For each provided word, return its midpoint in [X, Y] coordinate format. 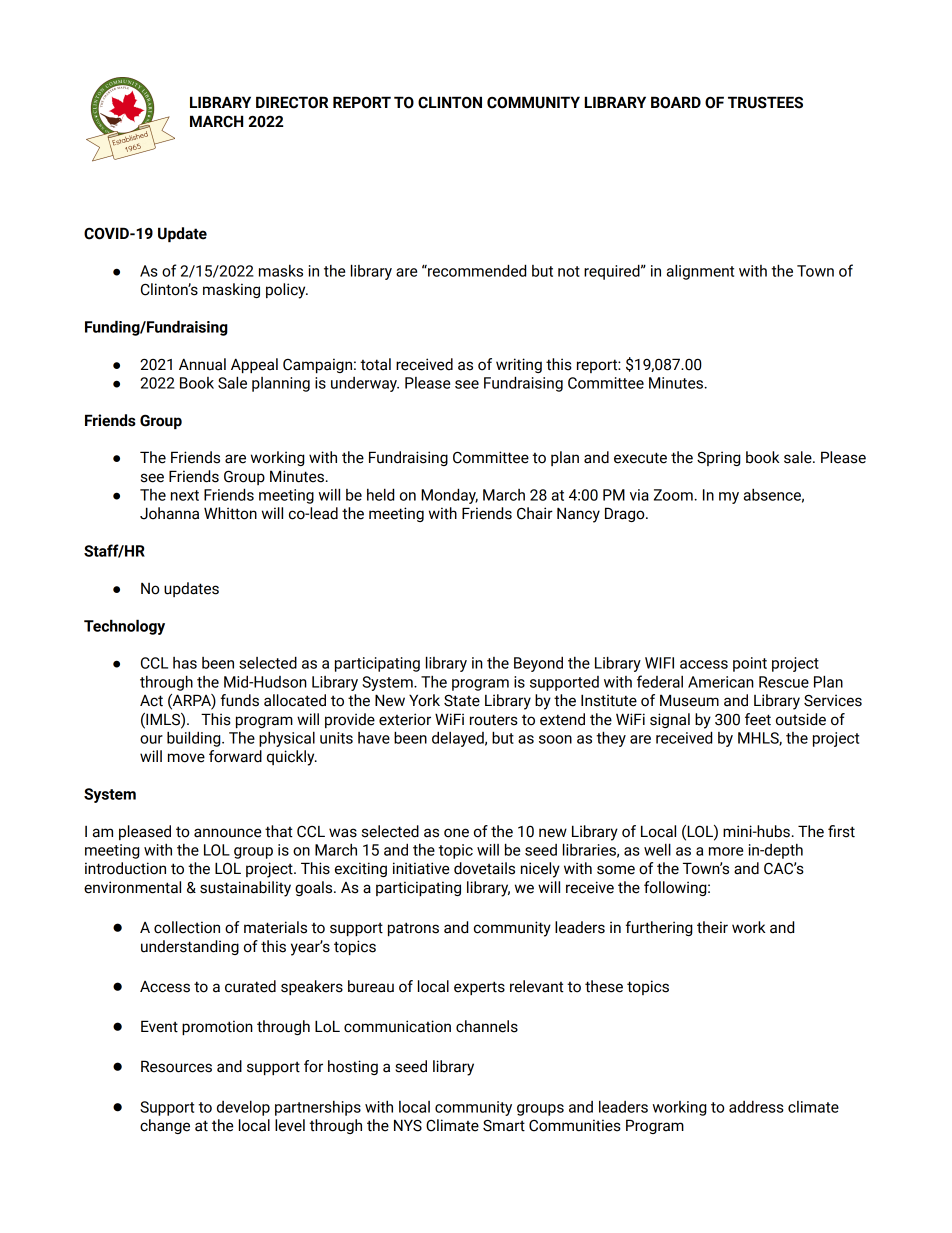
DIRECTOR [292, 102]
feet [758, 719]
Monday [449, 496]
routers [494, 720]
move [186, 758]
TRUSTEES [765, 102]
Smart [504, 1126]
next [185, 495]
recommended [476, 270]
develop [243, 1108]
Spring [718, 458]
